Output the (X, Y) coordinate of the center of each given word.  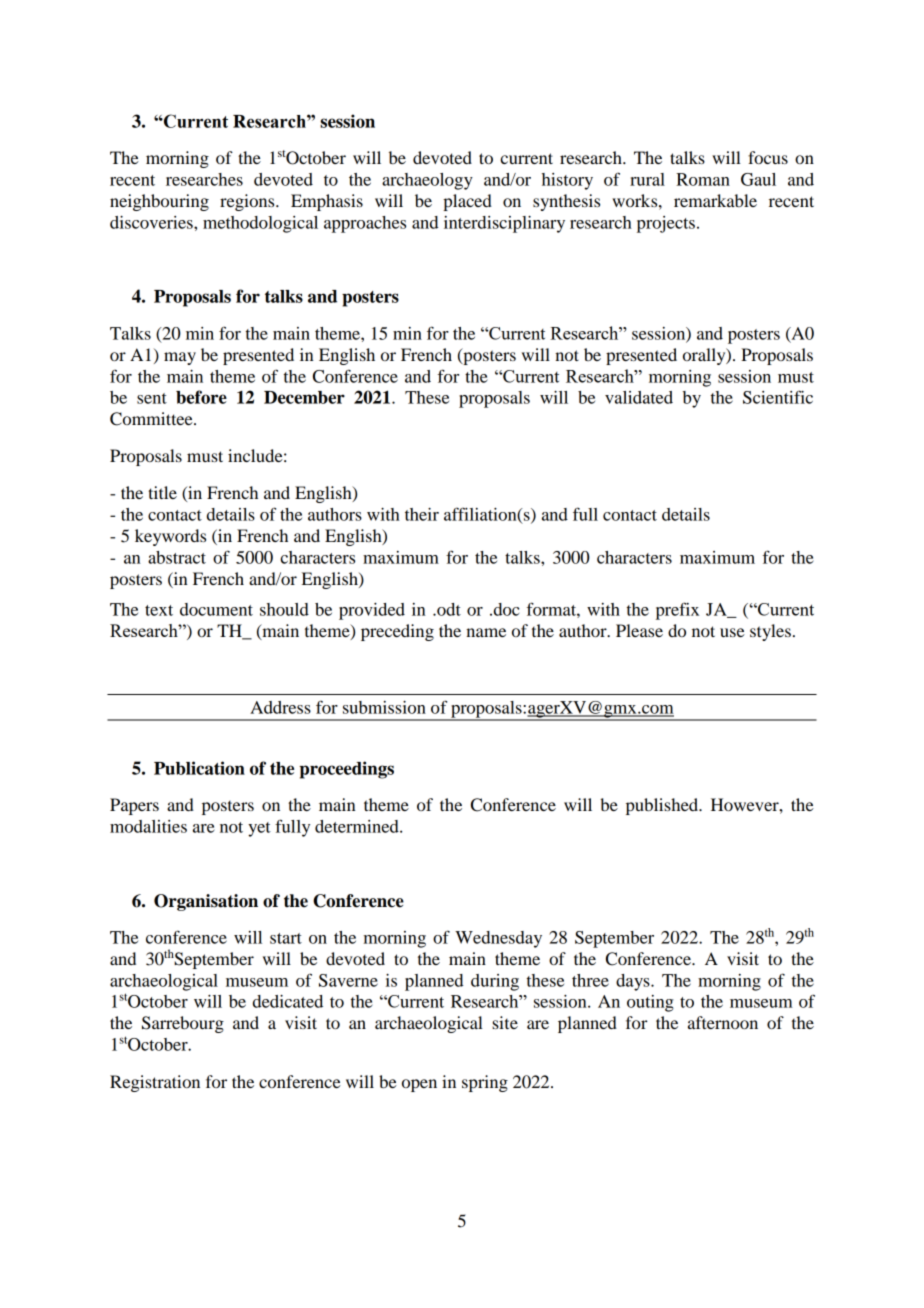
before (201, 397)
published (663, 806)
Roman (703, 179)
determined (358, 826)
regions (248, 202)
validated (639, 397)
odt (448, 609)
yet (259, 829)
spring (485, 1083)
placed (467, 202)
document (216, 609)
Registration (155, 1083)
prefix (677, 611)
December (304, 397)
